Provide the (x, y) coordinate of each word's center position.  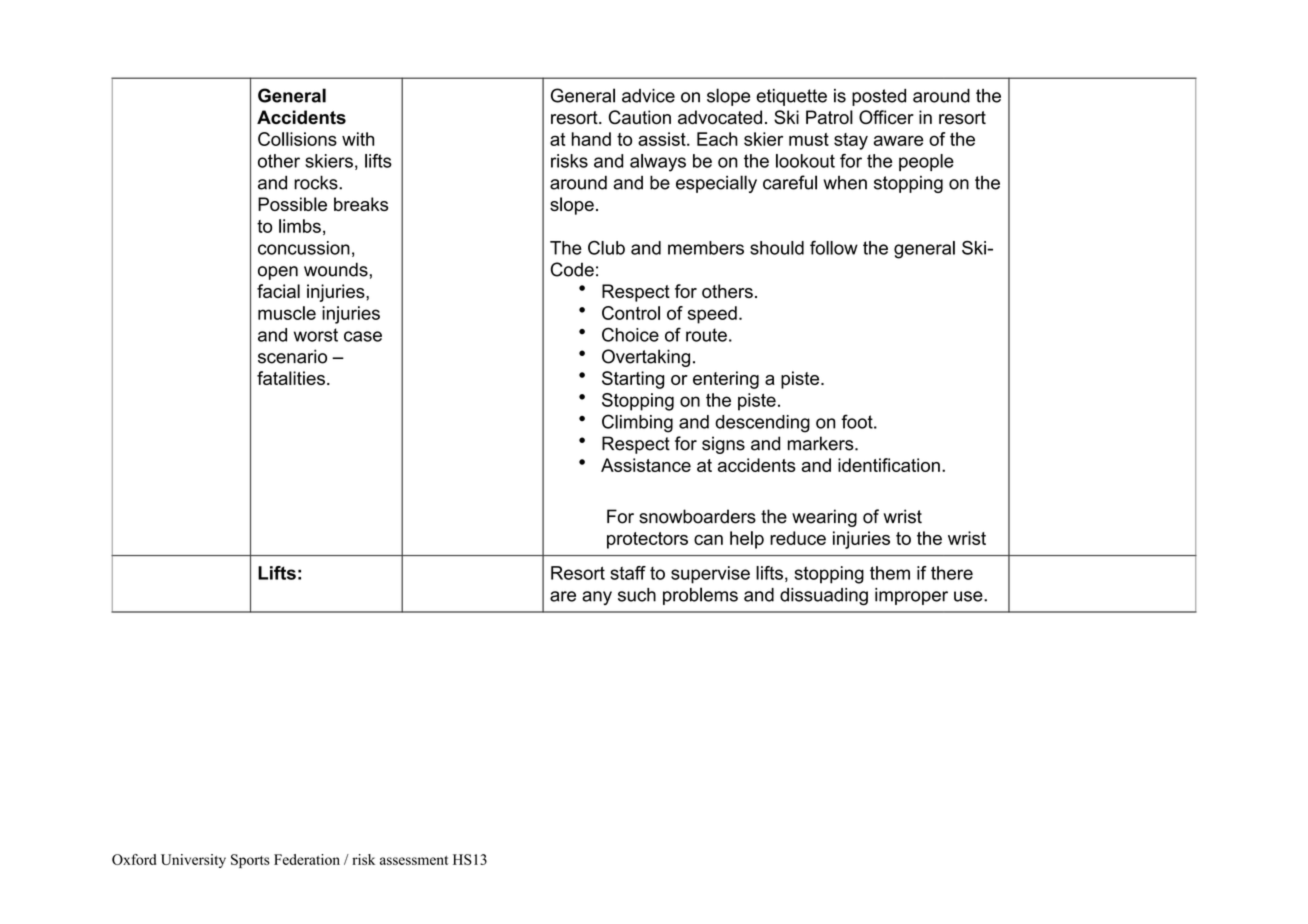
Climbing (637, 423)
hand (591, 139)
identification (889, 465)
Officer (886, 117)
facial (278, 291)
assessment (414, 860)
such (637, 595)
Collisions (297, 139)
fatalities (291, 378)
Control (631, 313)
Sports (250, 861)
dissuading (824, 597)
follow (834, 248)
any (597, 598)
